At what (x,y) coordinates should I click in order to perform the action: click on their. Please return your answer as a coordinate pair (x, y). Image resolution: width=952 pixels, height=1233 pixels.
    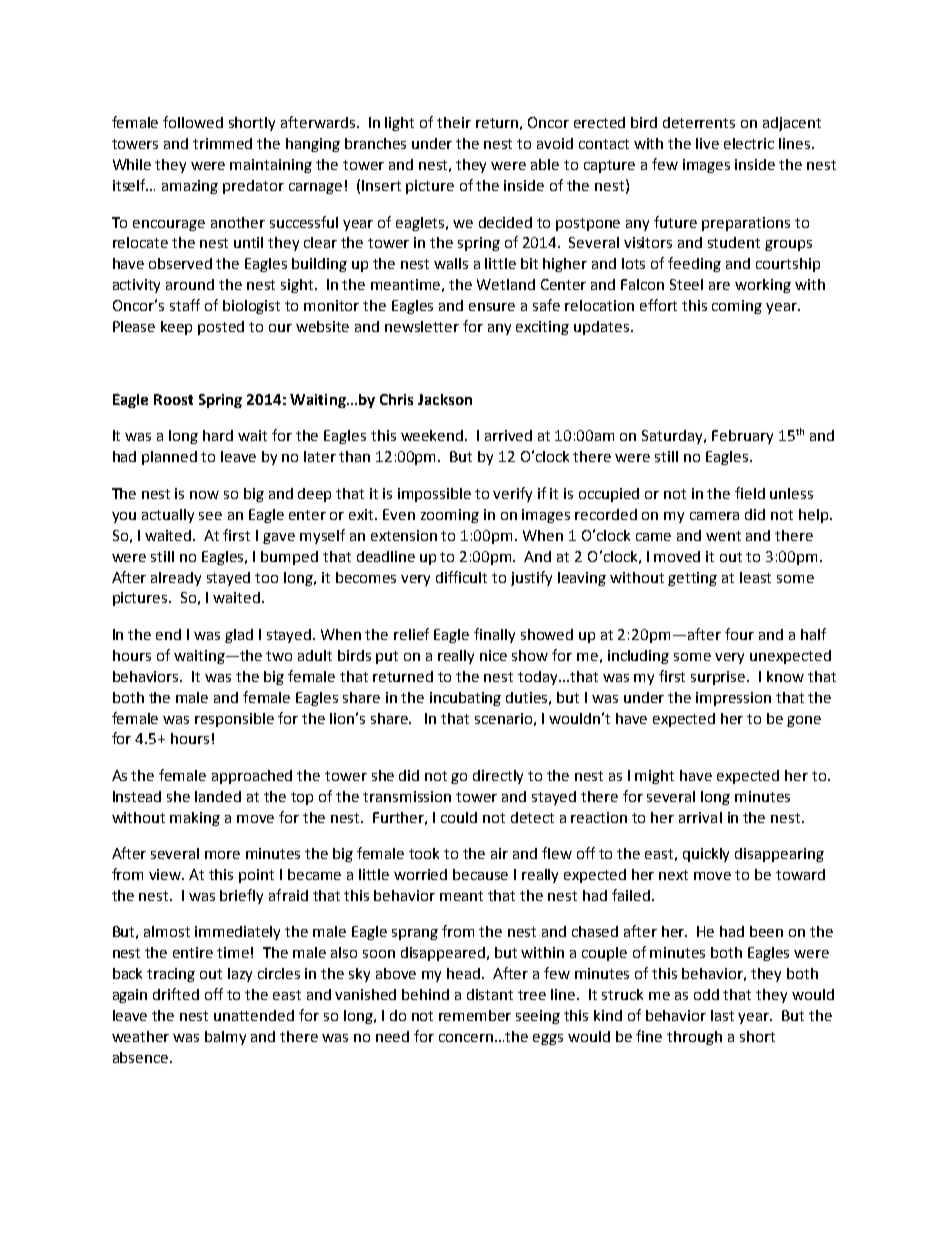
    Looking at the image, I should click on (454, 122).
